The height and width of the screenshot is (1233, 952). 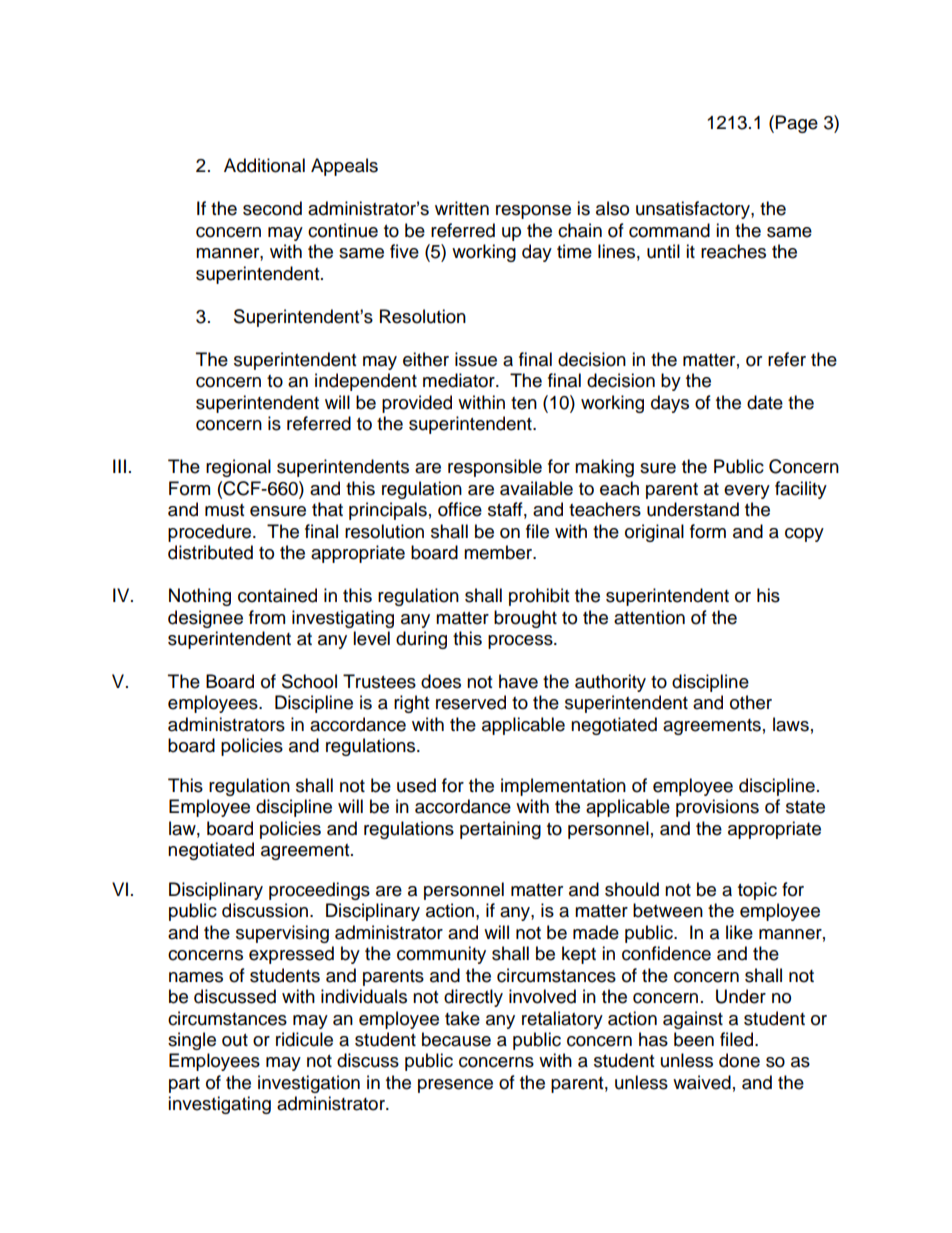 I want to click on Additional, so click(x=264, y=165).
